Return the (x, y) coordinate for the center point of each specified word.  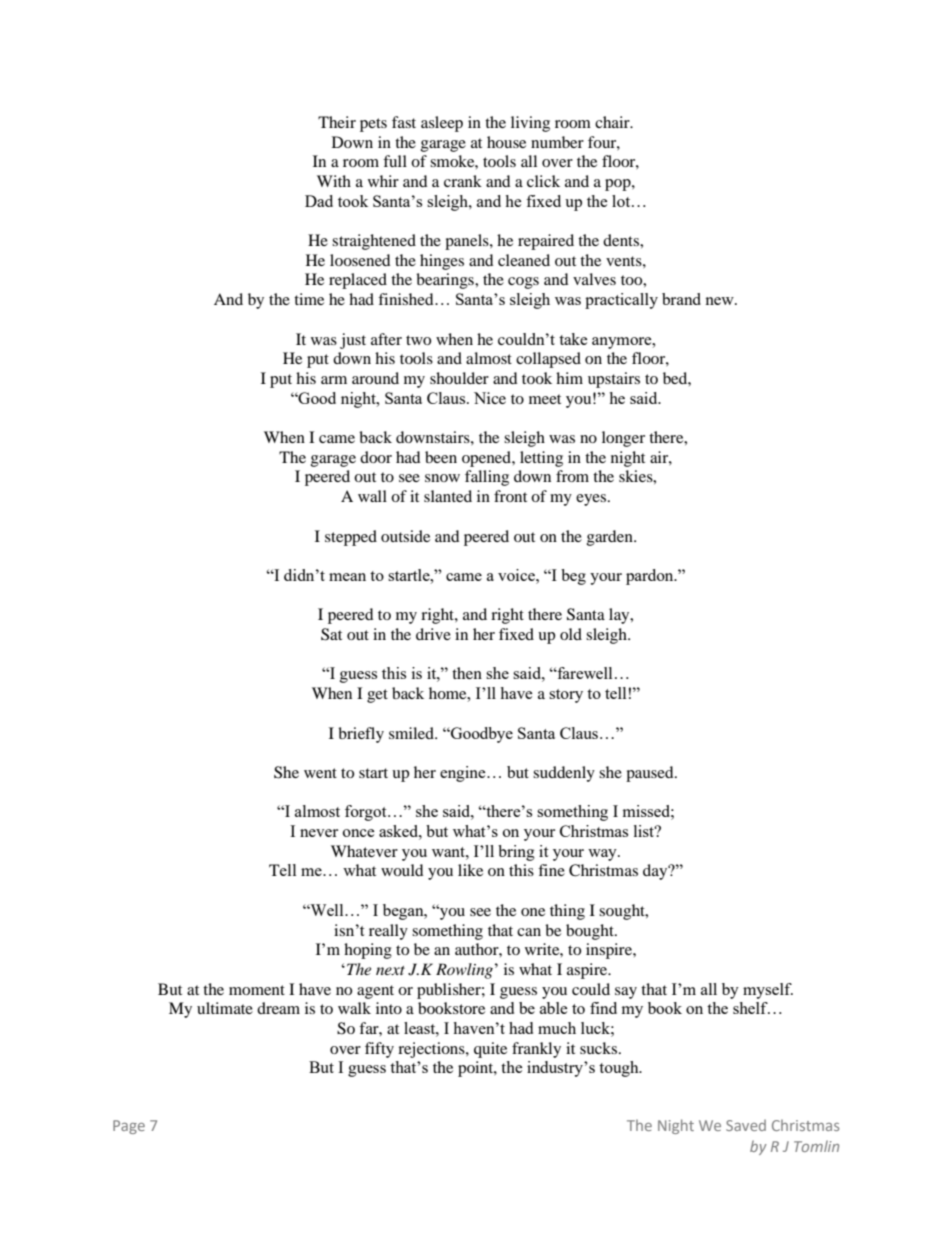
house (506, 142)
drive (433, 634)
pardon (651, 577)
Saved (746, 1125)
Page (129, 1127)
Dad (319, 201)
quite (490, 1050)
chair (613, 122)
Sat (331, 634)
